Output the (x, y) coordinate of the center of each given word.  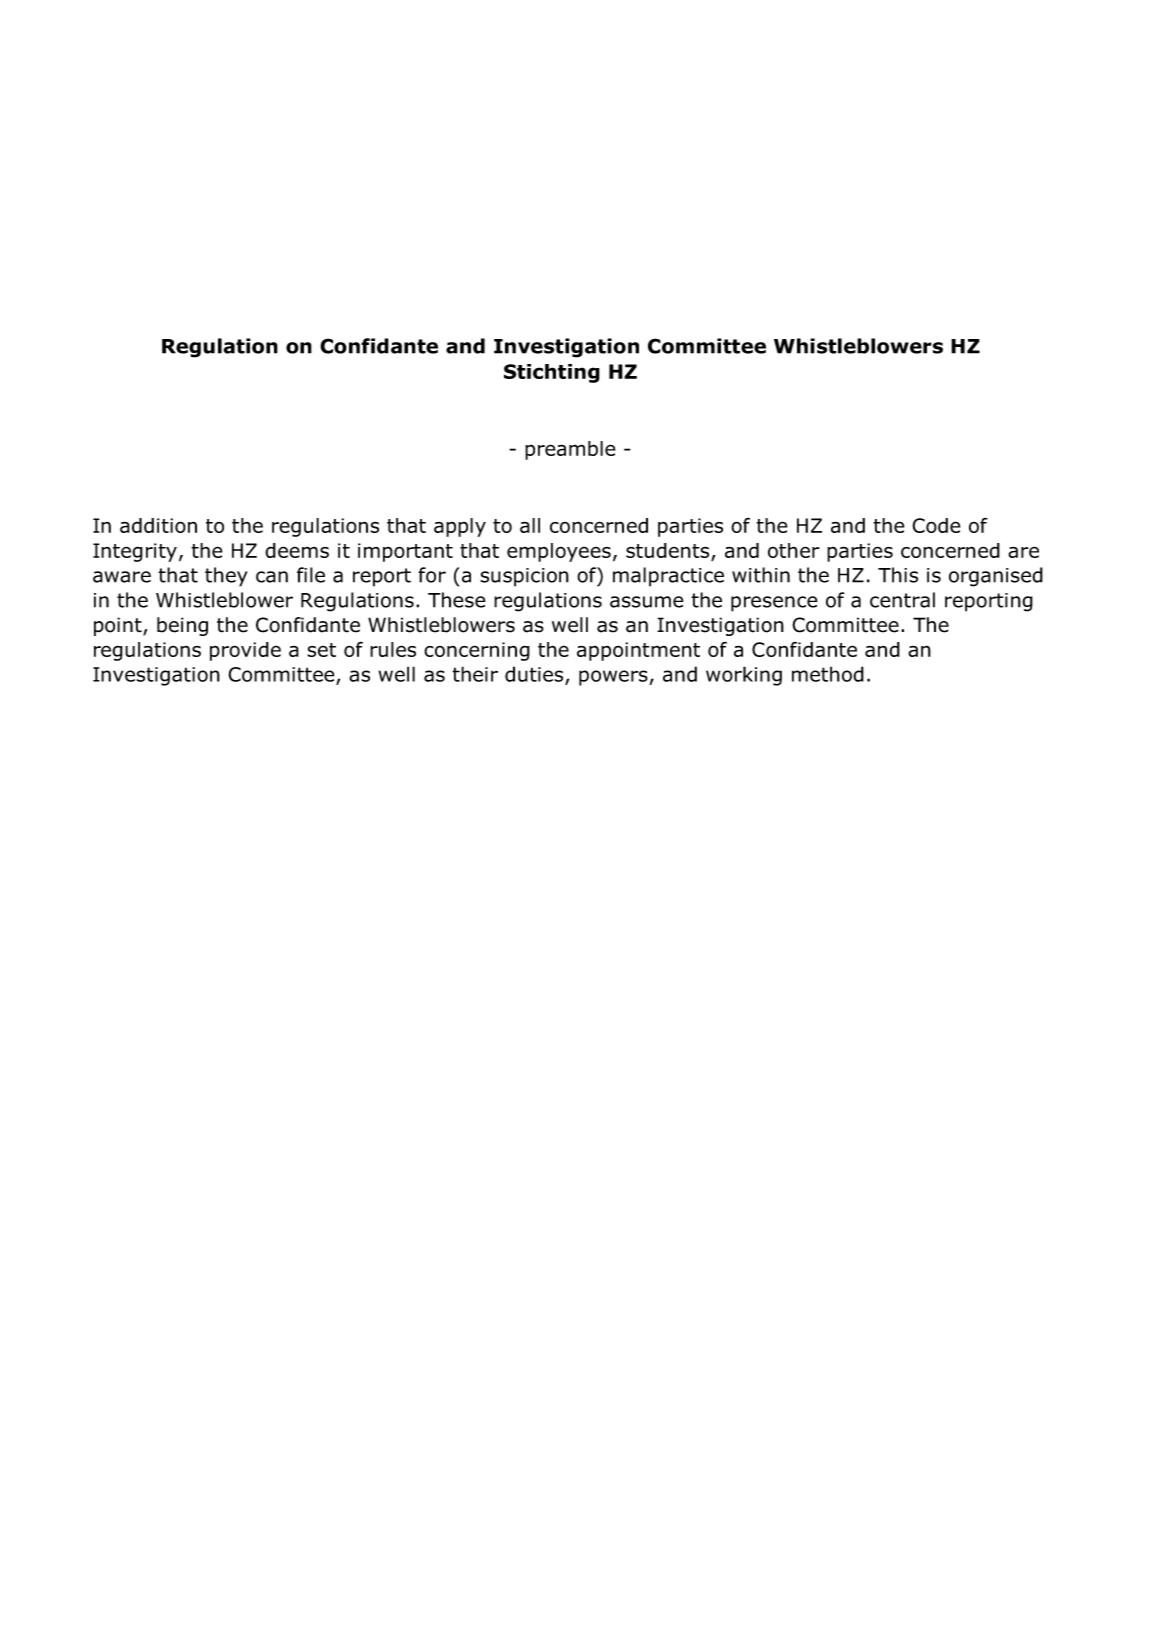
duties (534, 674)
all (530, 525)
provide (245, 651)
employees (559, 552)
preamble (570, 450)
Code (936, 525)
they (226, 577)
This (898, 575)
